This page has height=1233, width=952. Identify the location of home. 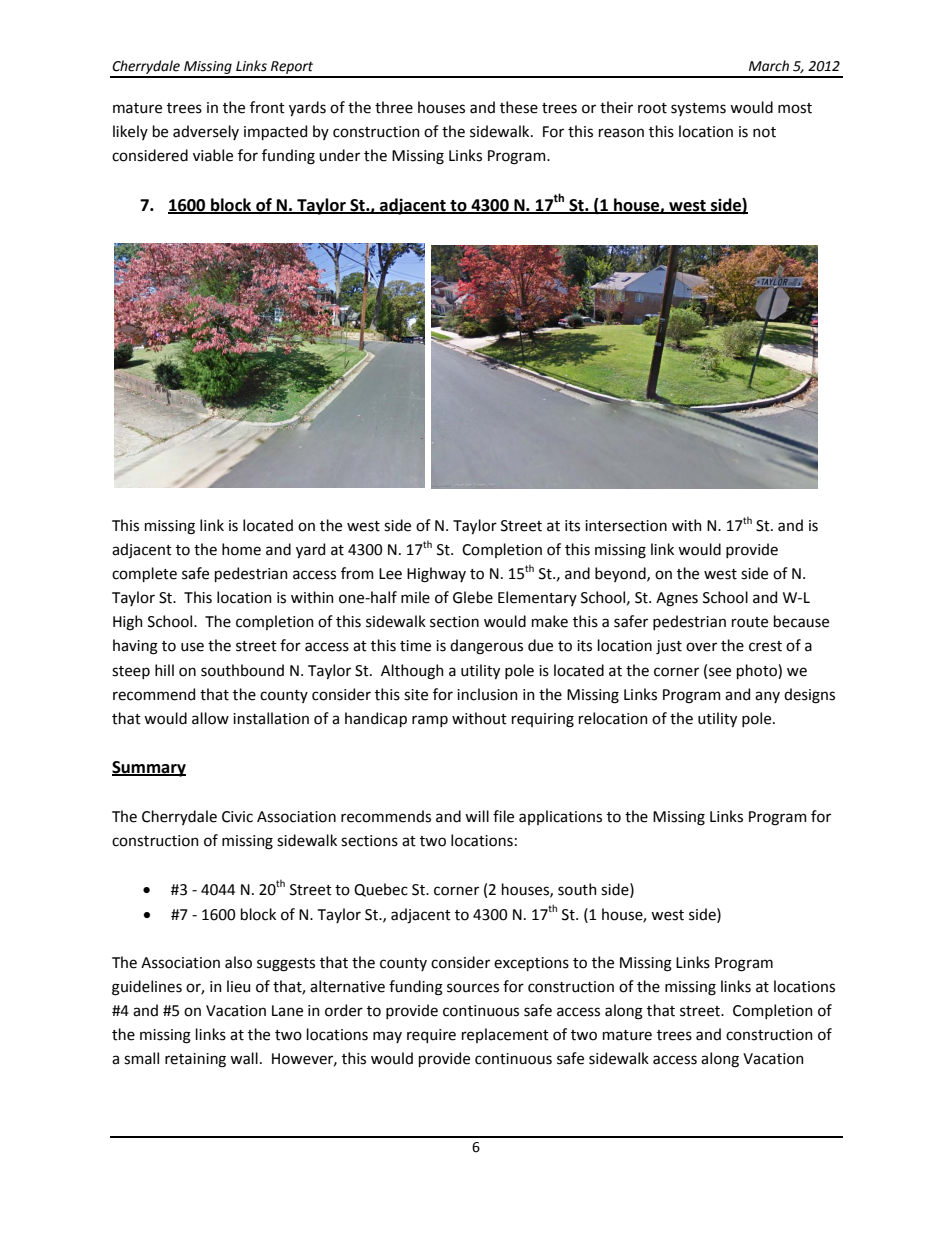
(241, 549).
